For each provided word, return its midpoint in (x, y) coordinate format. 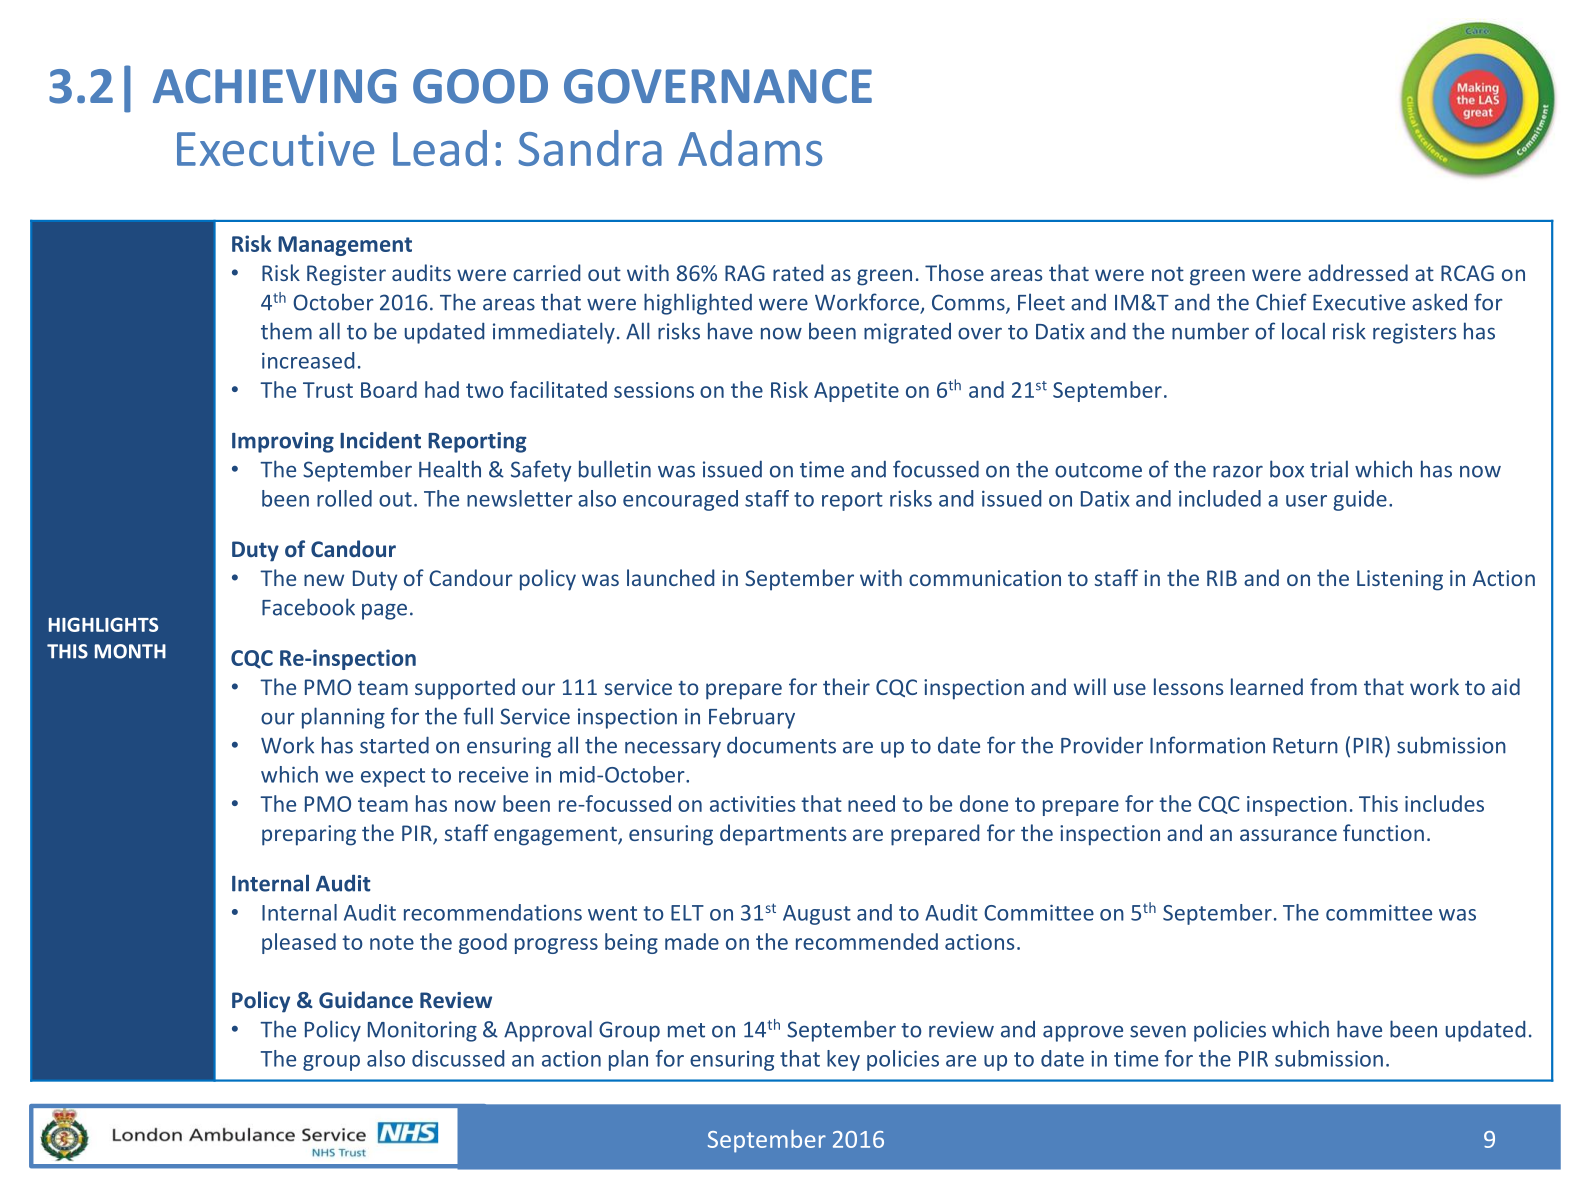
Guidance (366, 999)
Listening (1400, 580)
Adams (750, 148)
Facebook (308, 607)
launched (670, 577)
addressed (1358, 272)
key (843, 1060)
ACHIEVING (274, 86)
